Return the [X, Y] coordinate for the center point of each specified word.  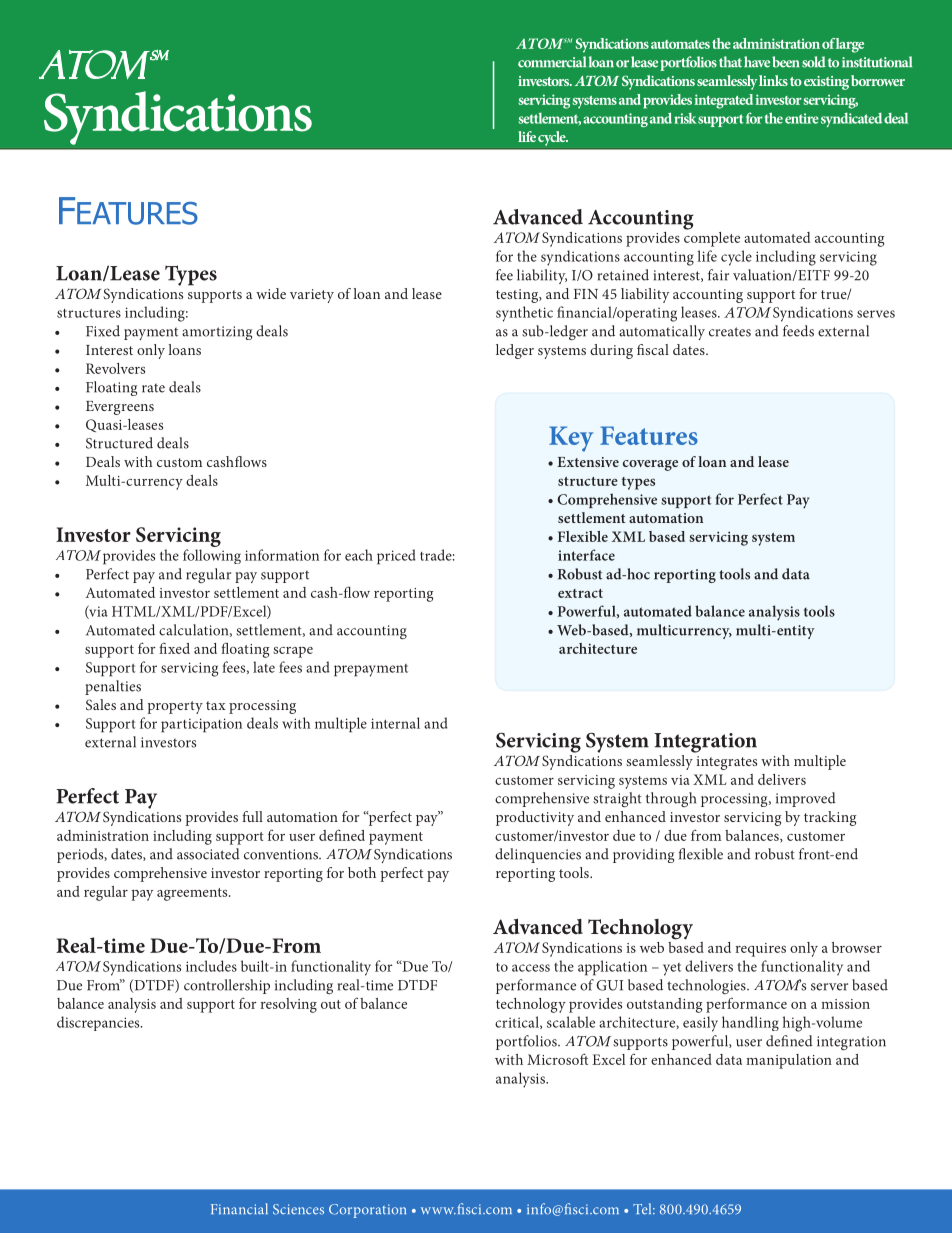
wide [271, 293]
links [773, 80]
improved [806, 799]
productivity [535, 818]
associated [208, 854]
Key [571, 439]
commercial [552, 62]
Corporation [367, 1211]
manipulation [789, 1061]
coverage [650, 465]
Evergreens [120, 408]
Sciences [298, 1209]
